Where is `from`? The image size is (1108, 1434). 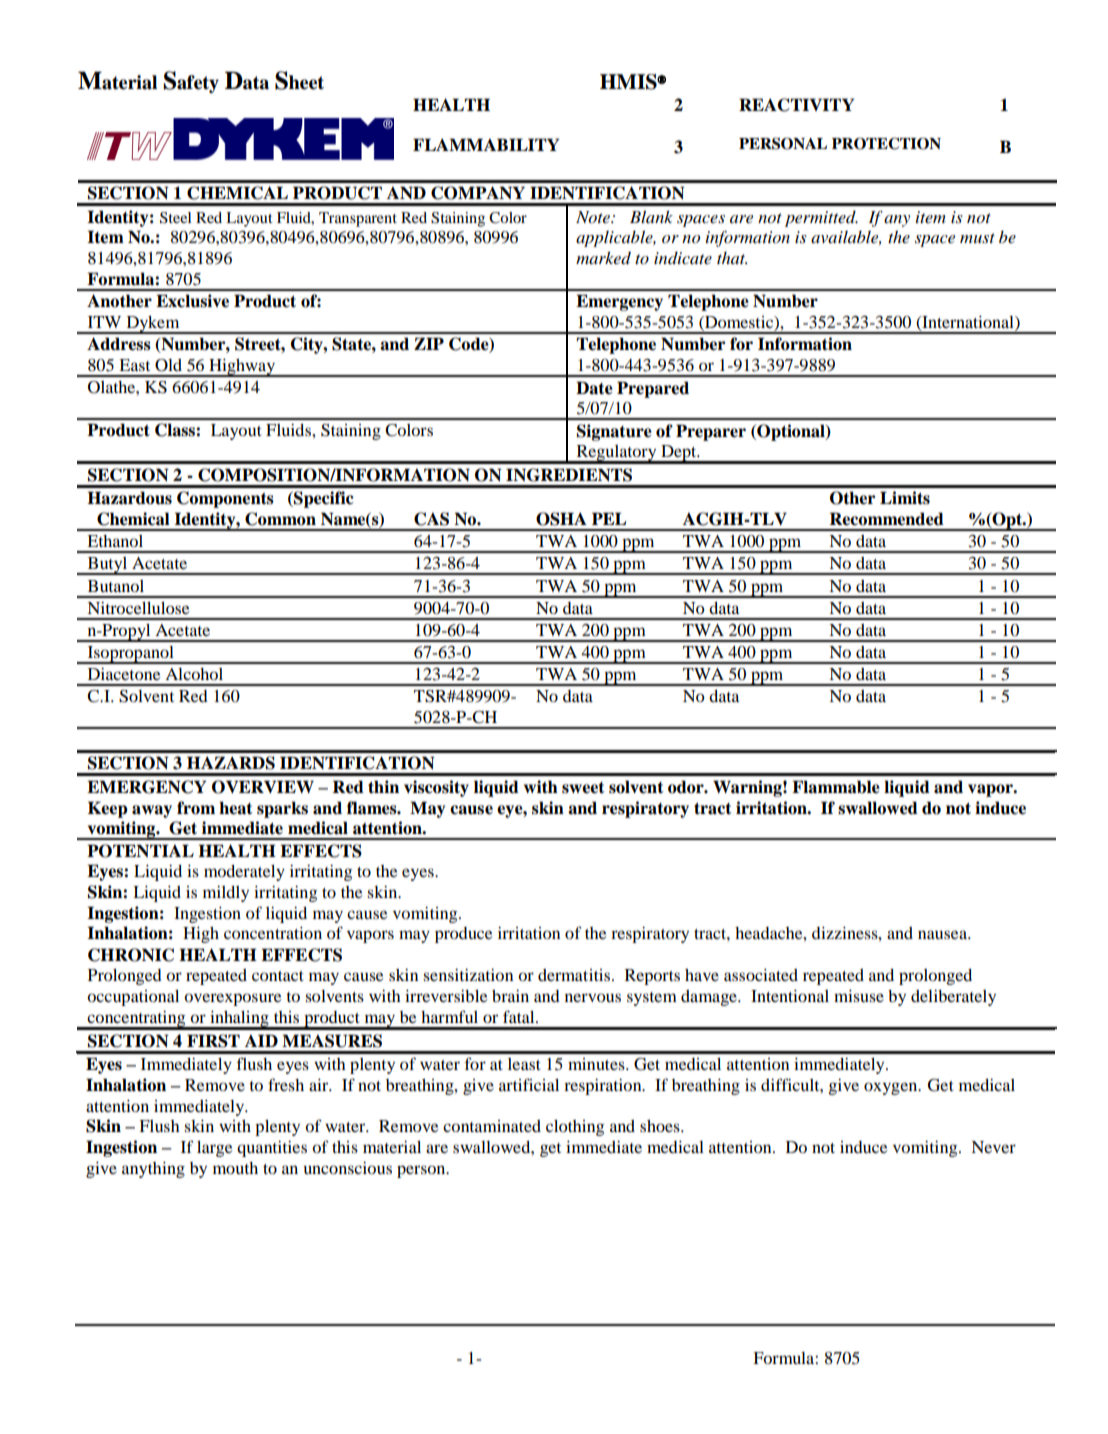
from is located at coordinates (196, 808).
